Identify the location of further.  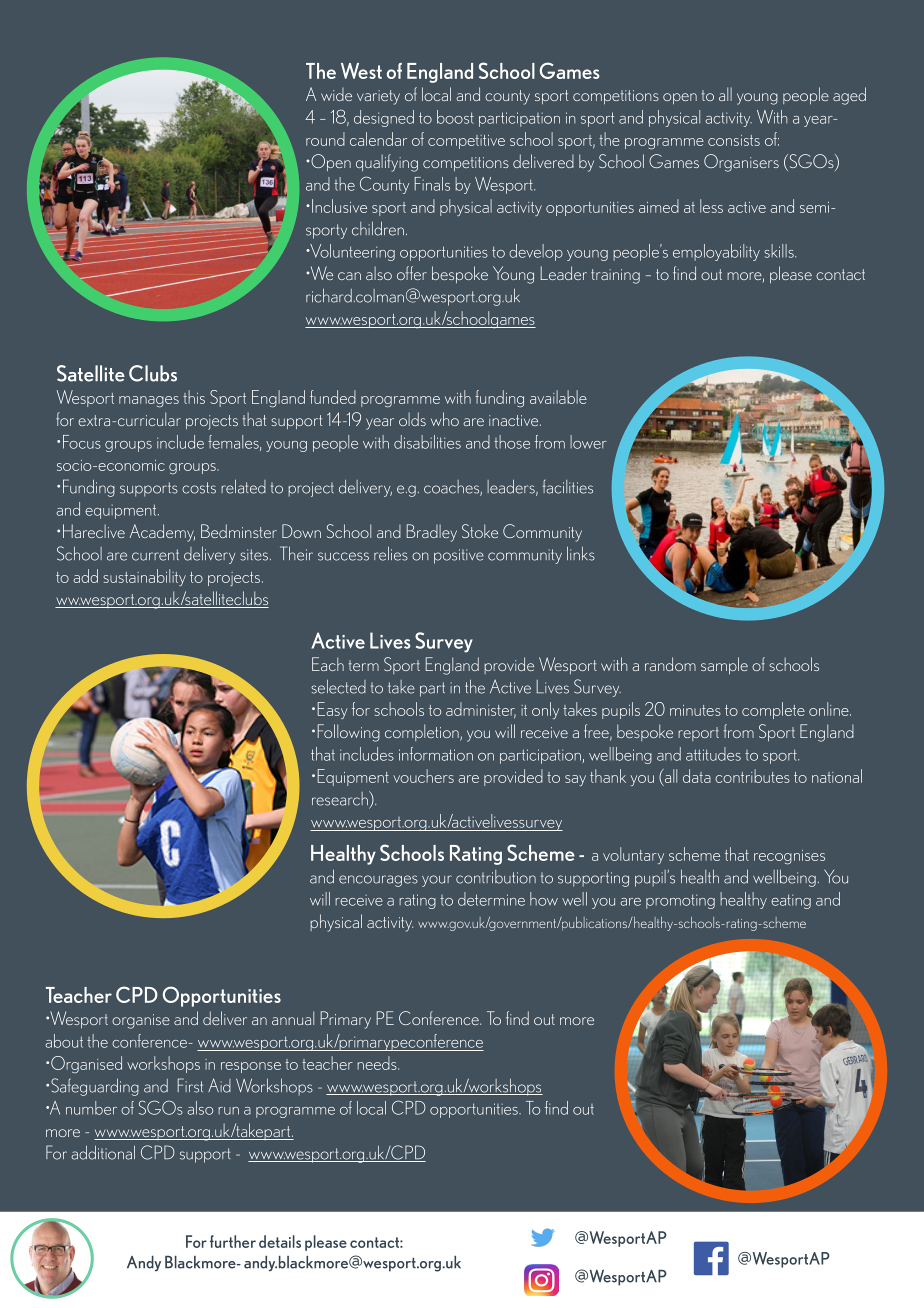
(233, 1241).
